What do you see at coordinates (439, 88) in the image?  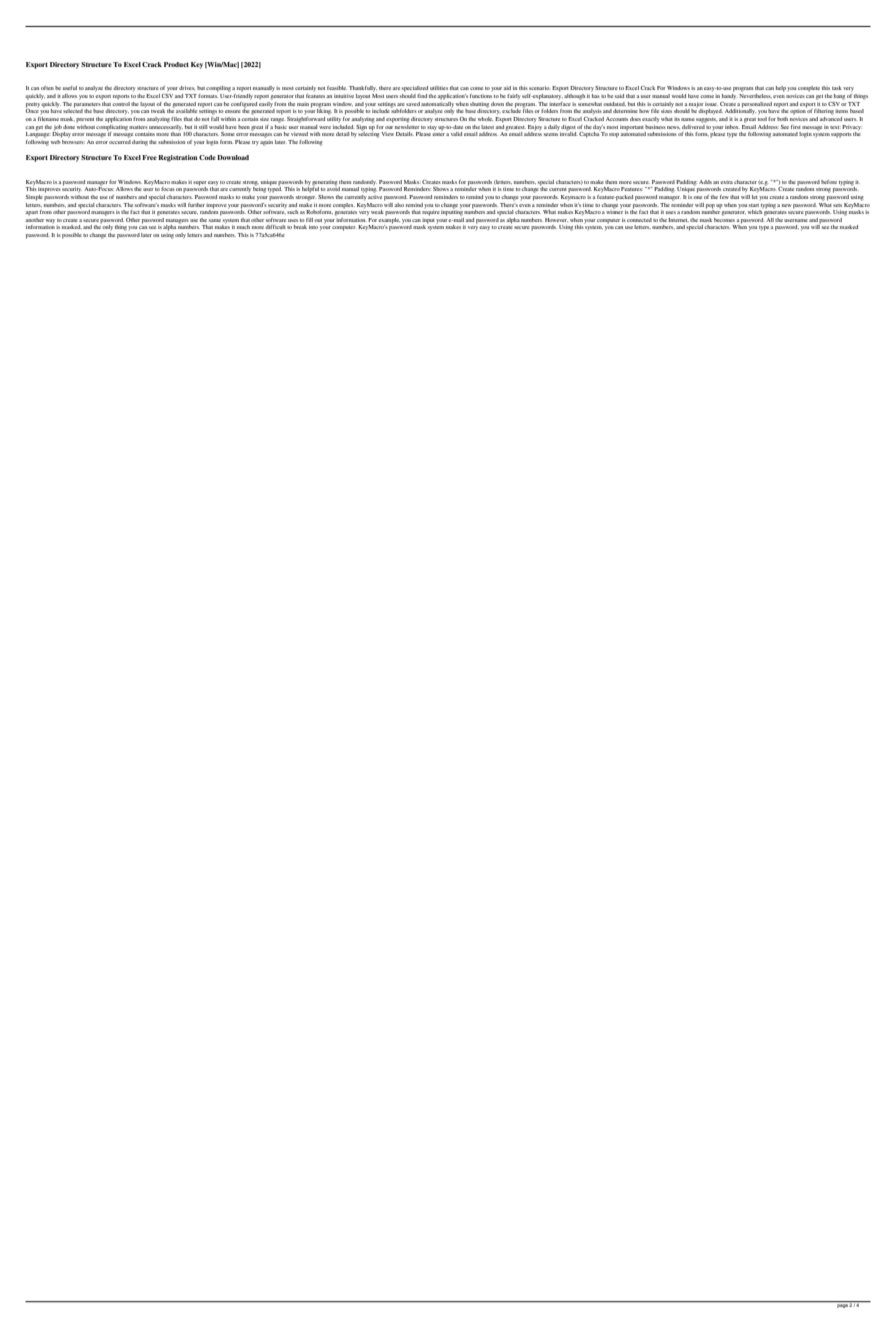 I see `utilities` at bounding box center [439, 88].
